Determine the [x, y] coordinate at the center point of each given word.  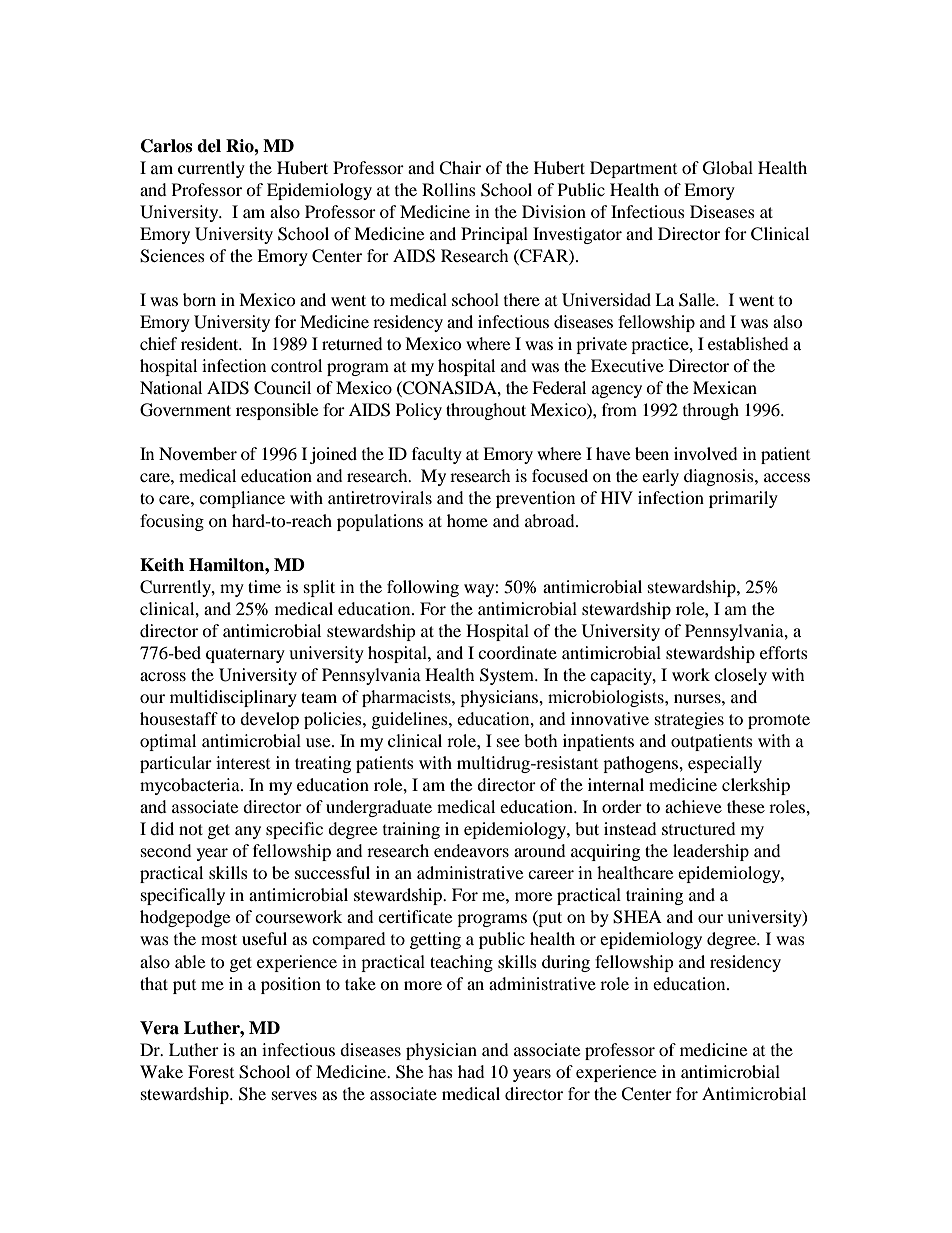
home [467, 520]
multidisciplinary [233, 698]
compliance [242, 499]
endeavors [471, 850]
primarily [743, 499]
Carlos [166, 146]
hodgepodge [185, 918]
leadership [711, 852]
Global [728, 168]
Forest [211, 1071]
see [508, 742]
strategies [689, 720]
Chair [460, 168]
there [522, 299]
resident [211, 343]
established [748, 343]
